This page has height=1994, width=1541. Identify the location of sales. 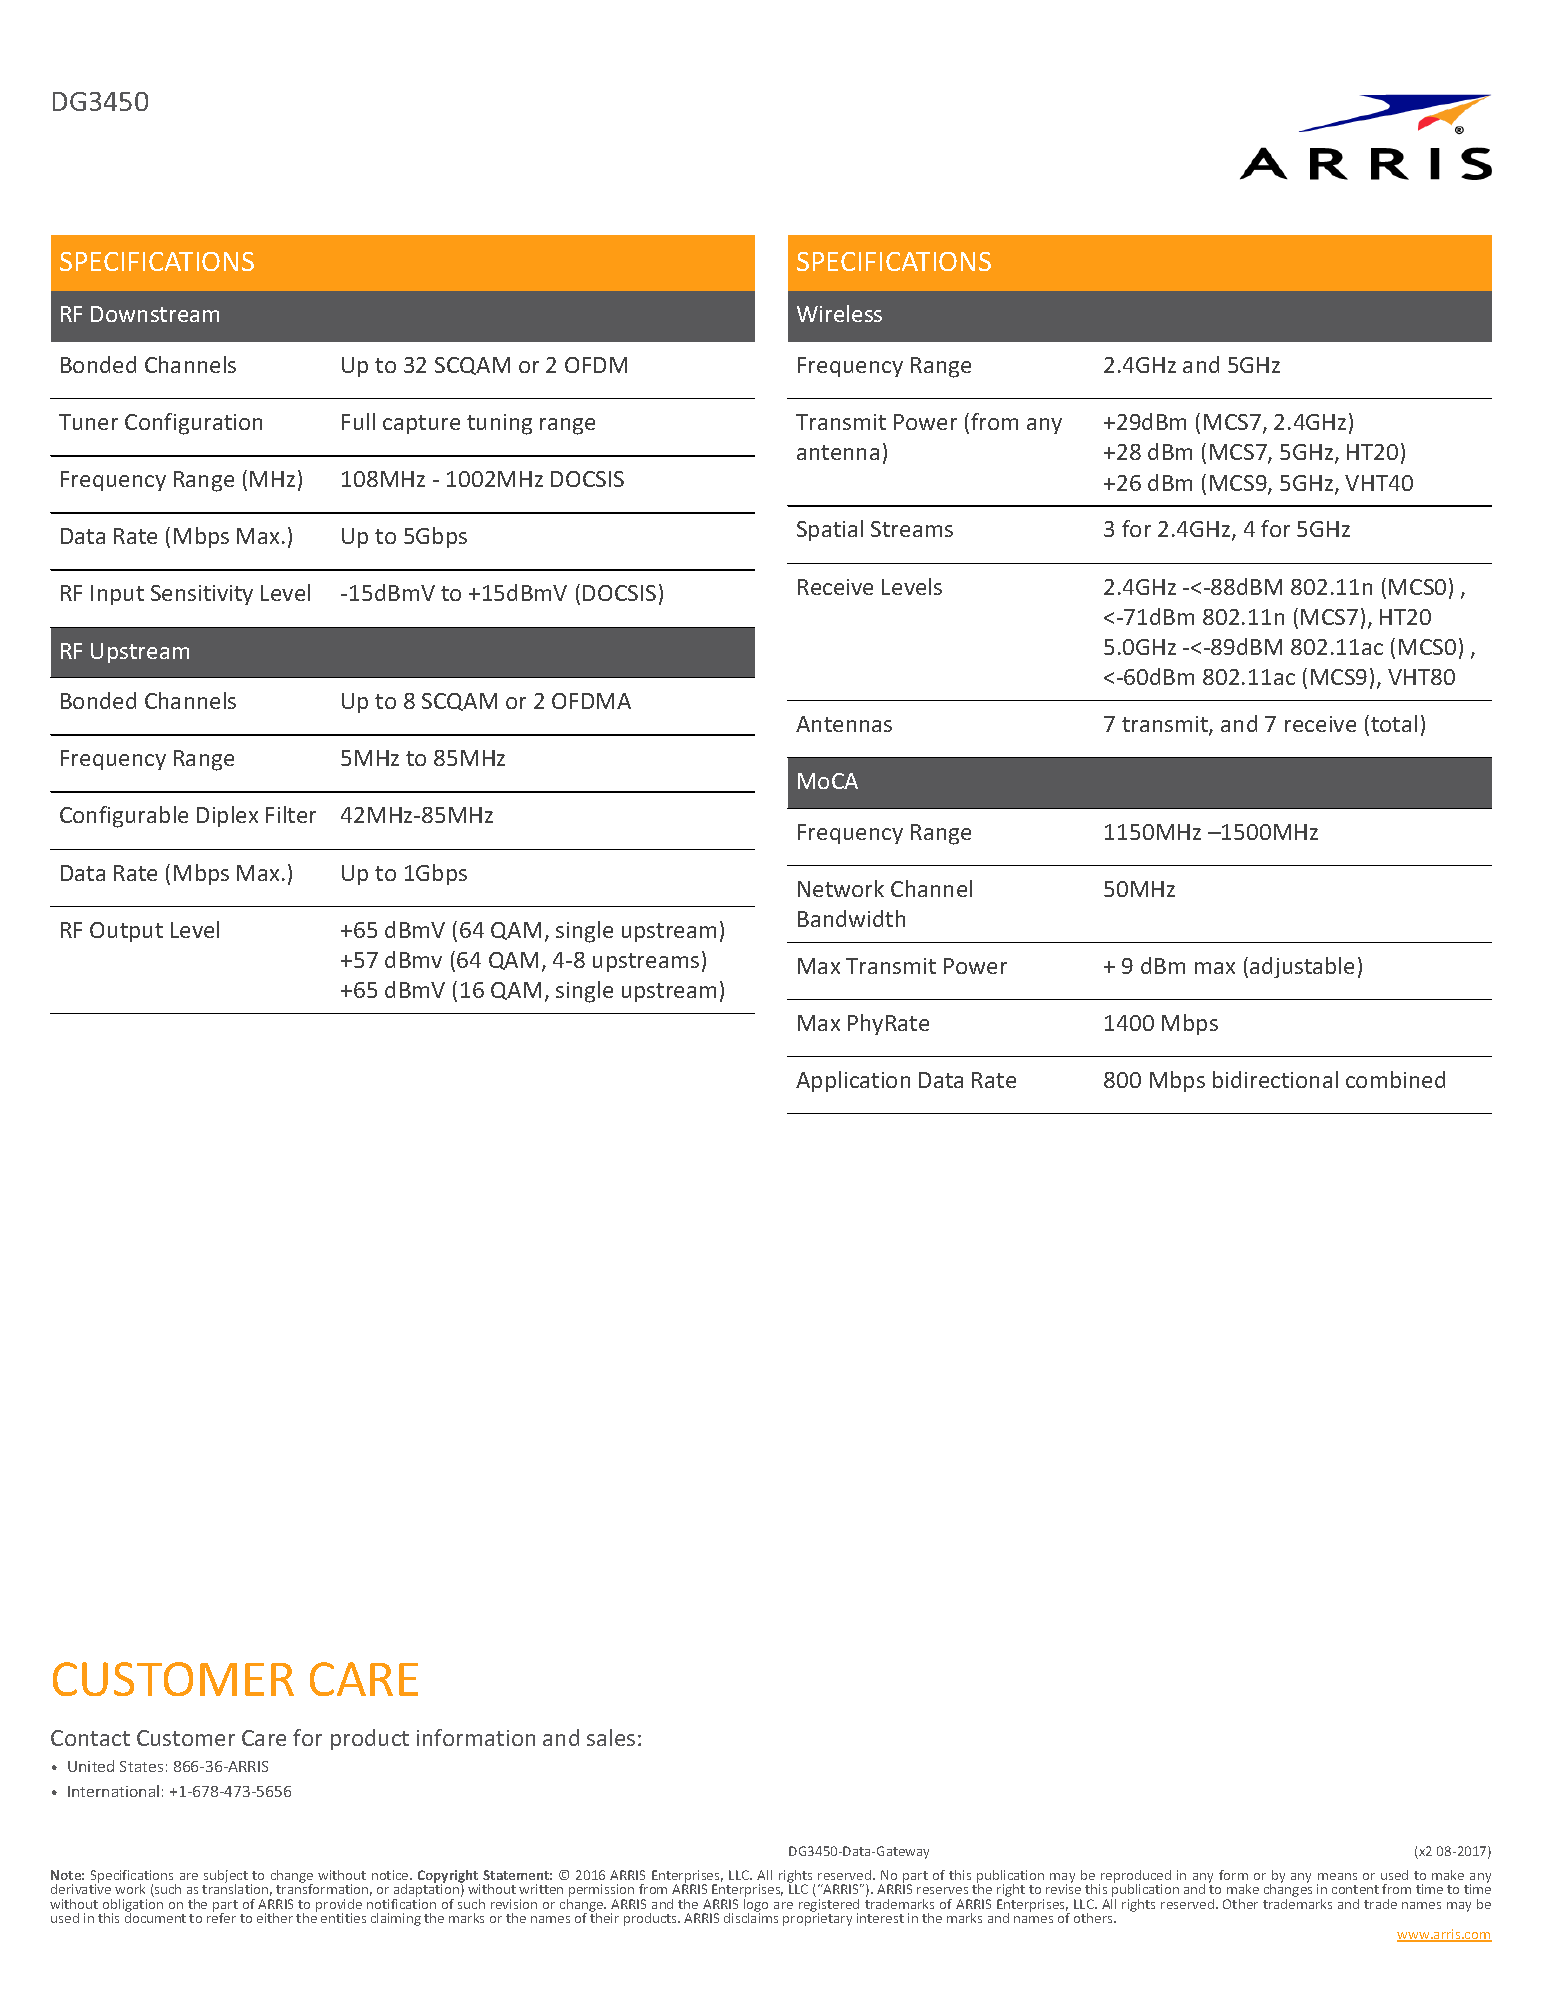
(611, 1737).
